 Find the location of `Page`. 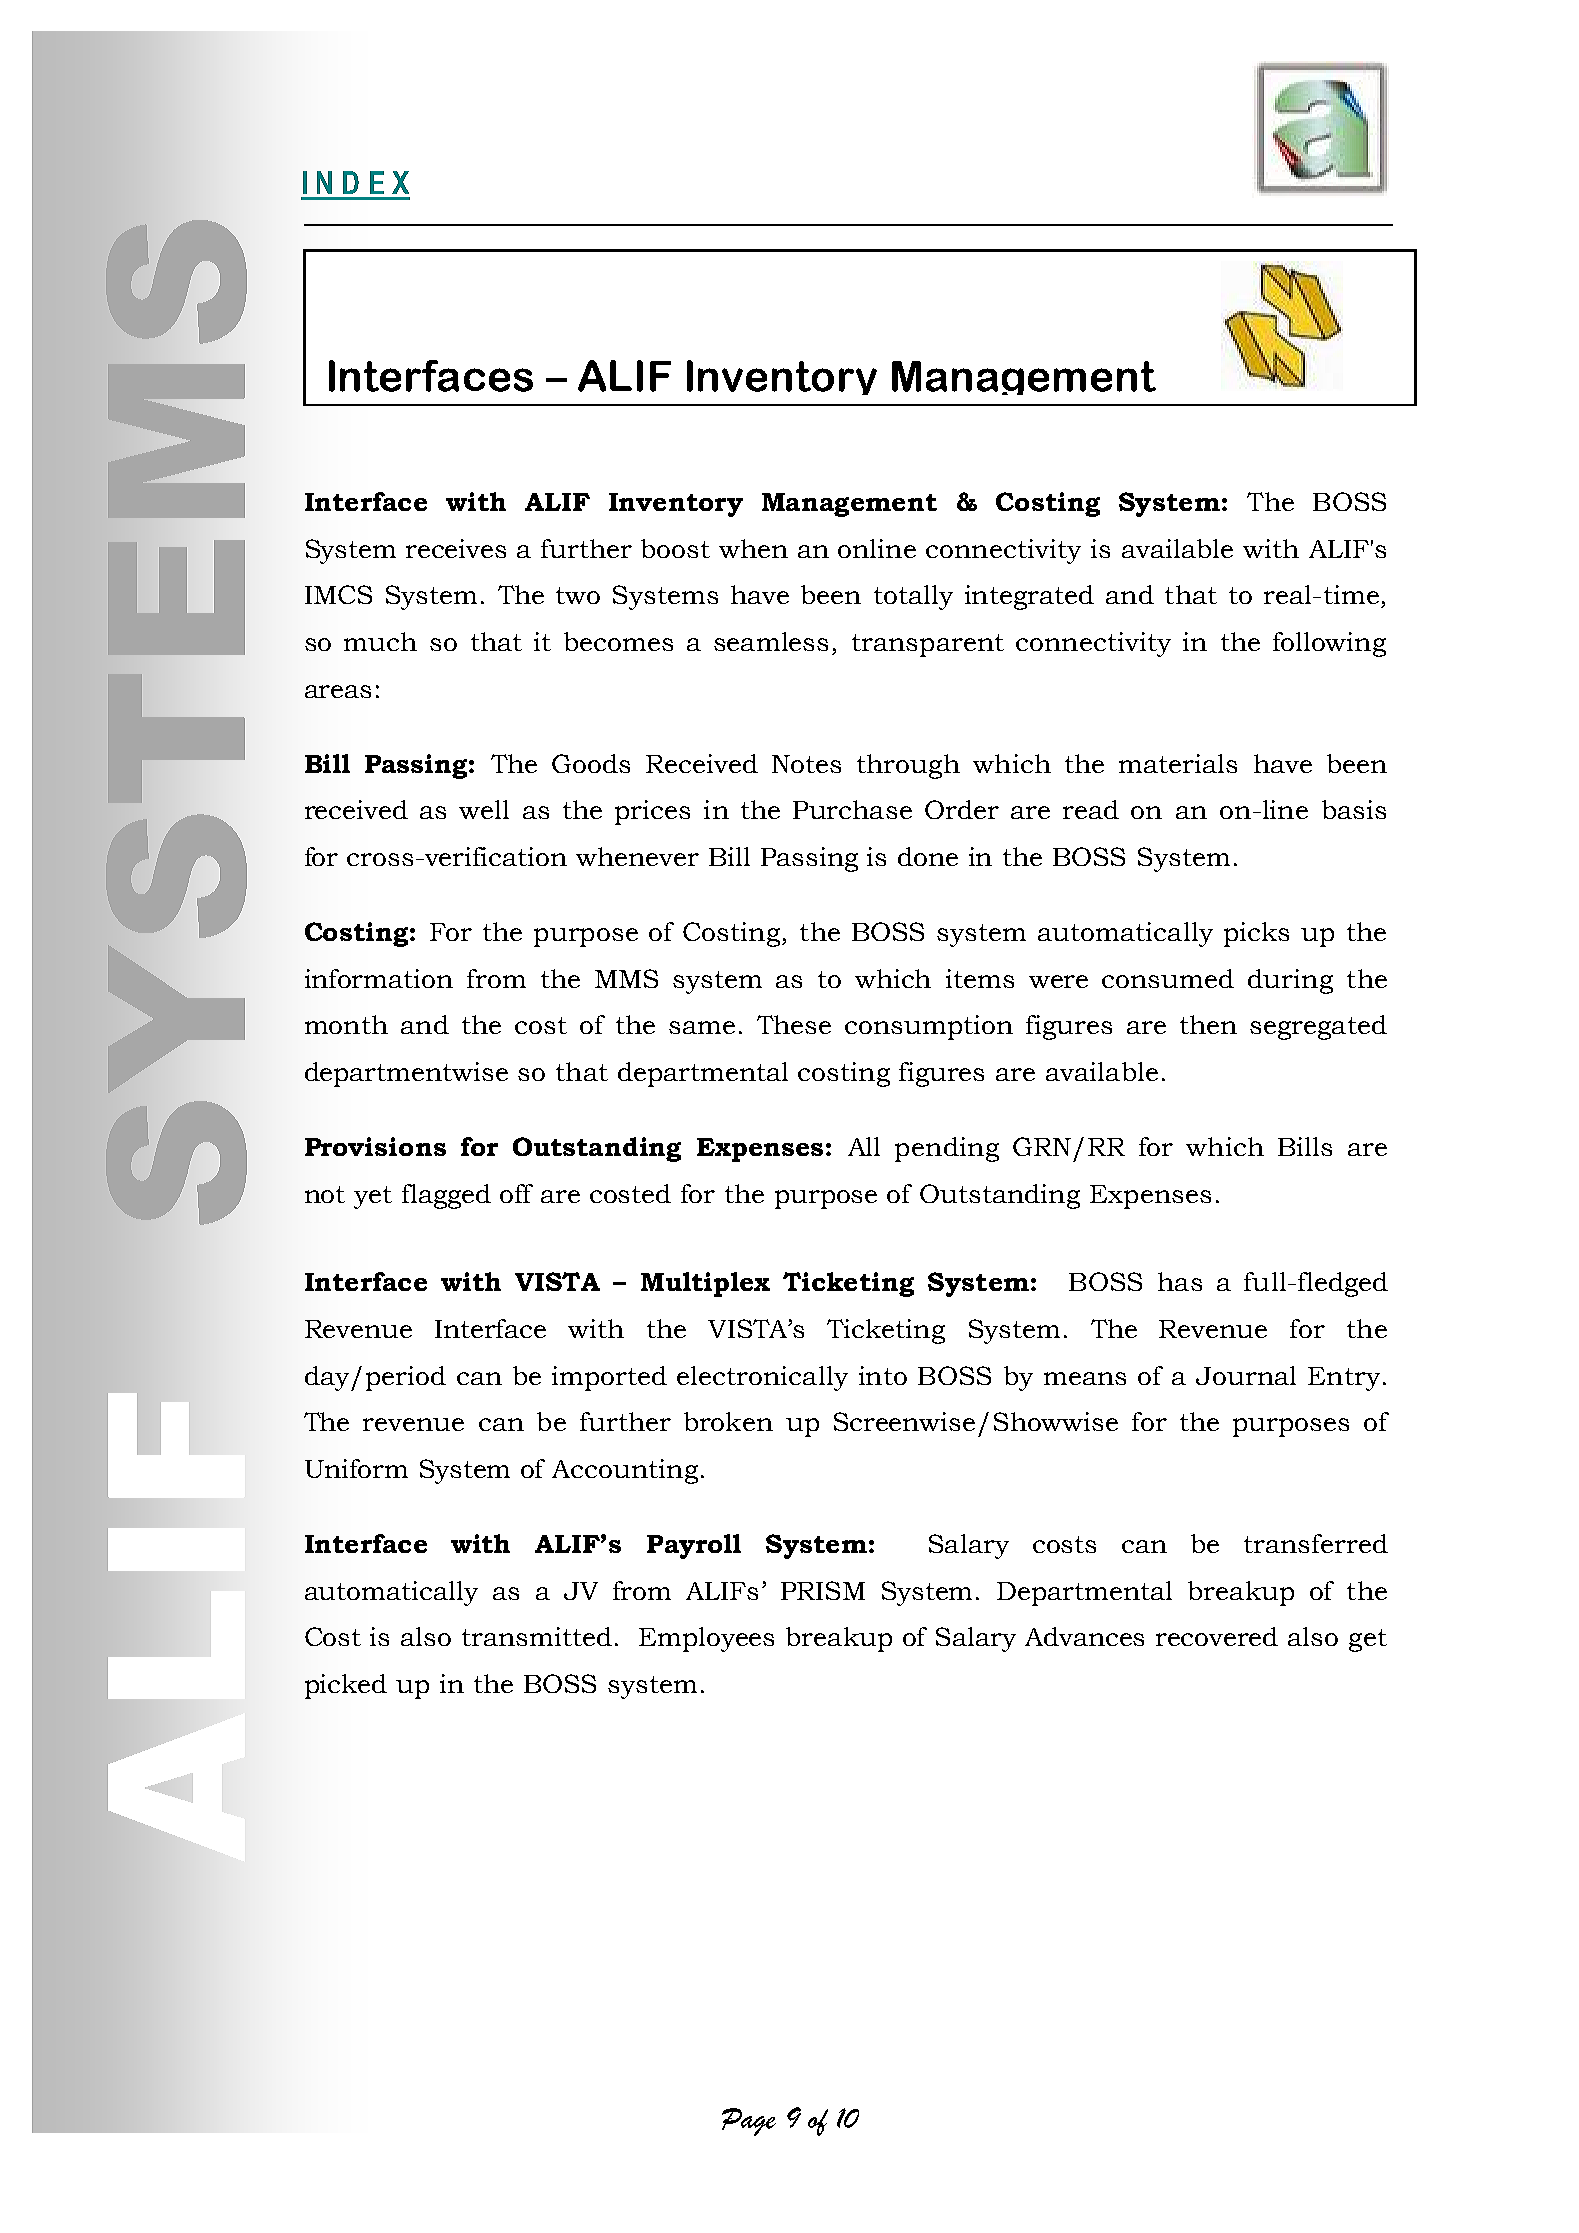

Page is located at coordinates (749, 2122).
